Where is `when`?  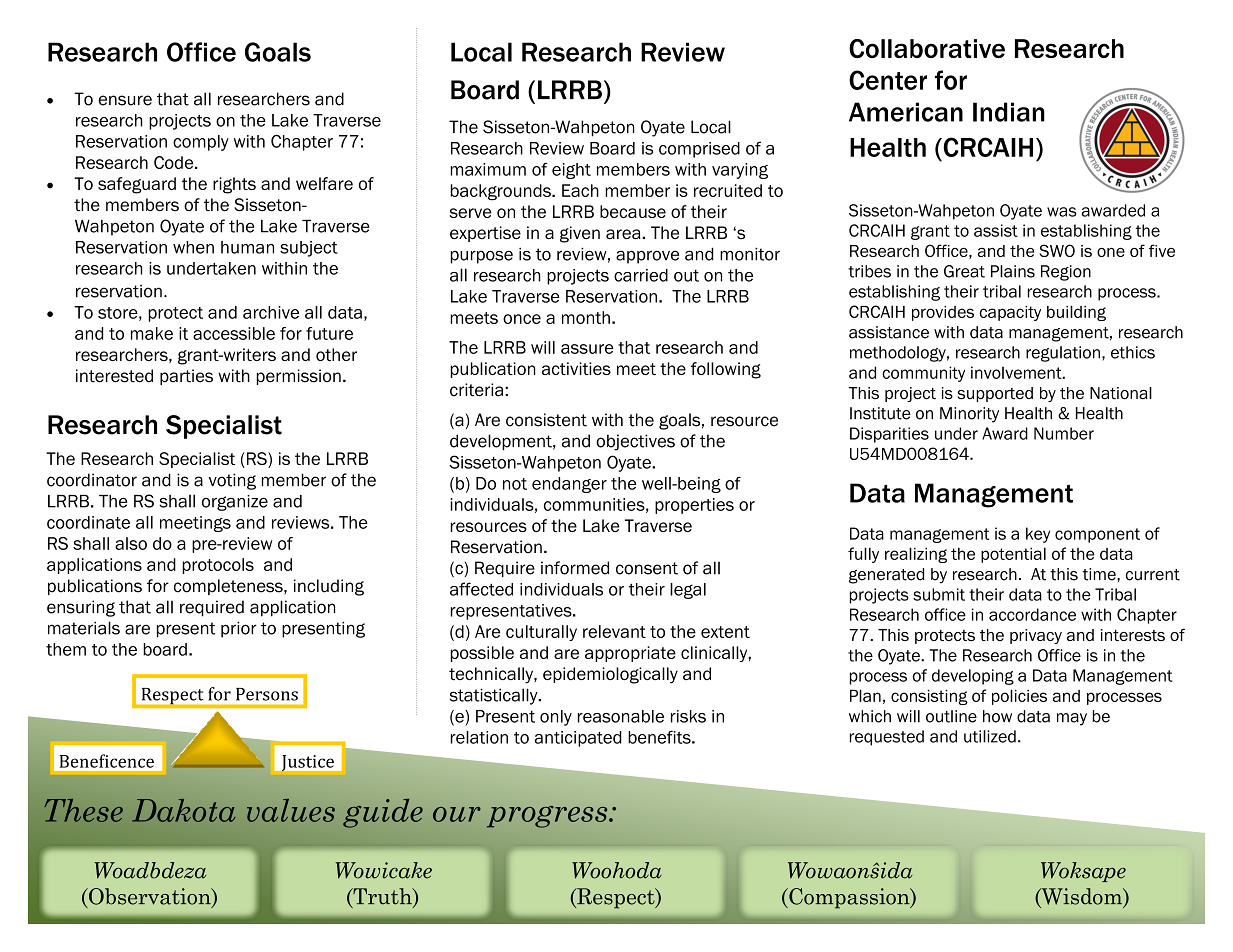
when is located at coordinates (193, 247).
